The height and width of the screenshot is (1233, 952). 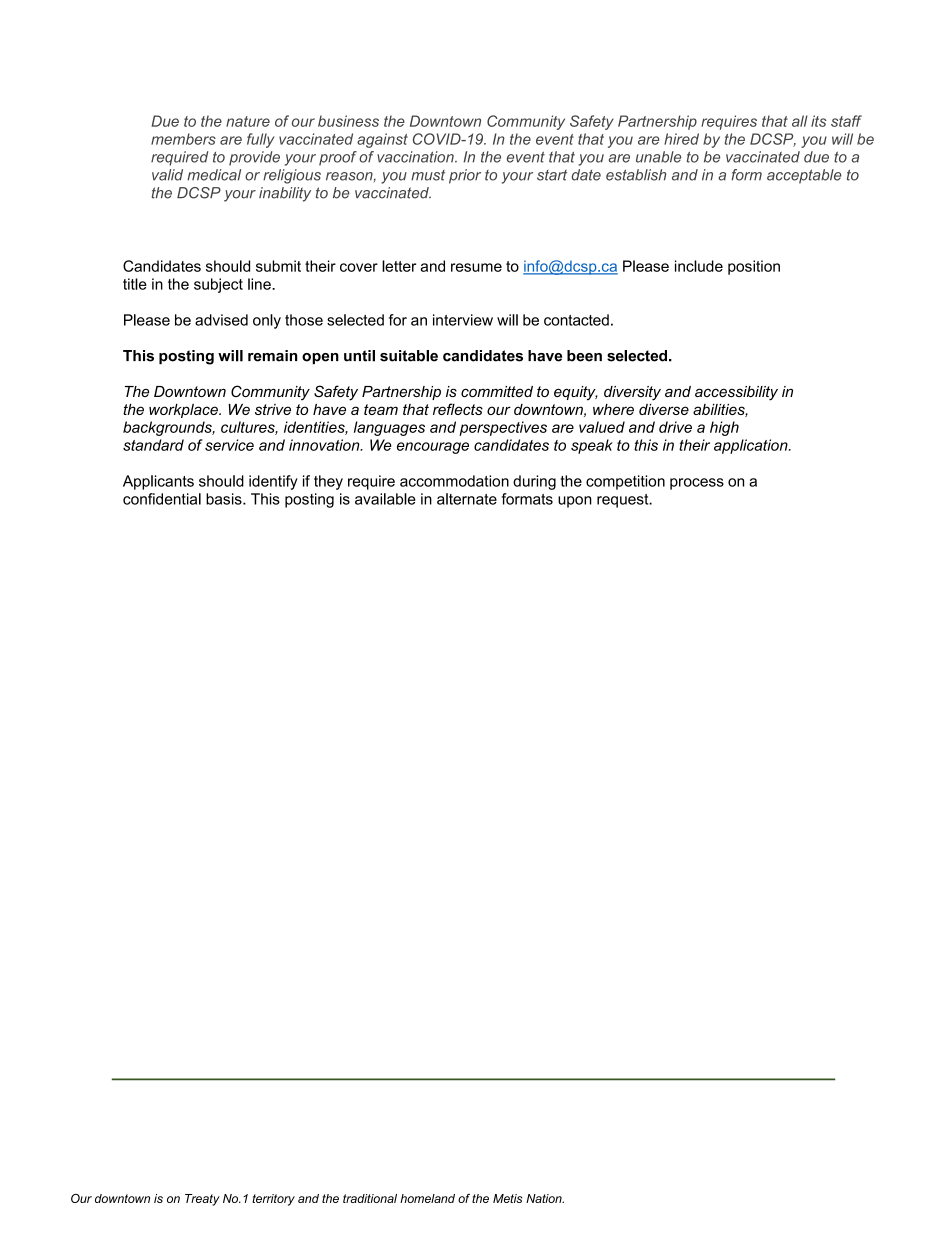 I want to click on workplace, so click(x=184, y=411).
